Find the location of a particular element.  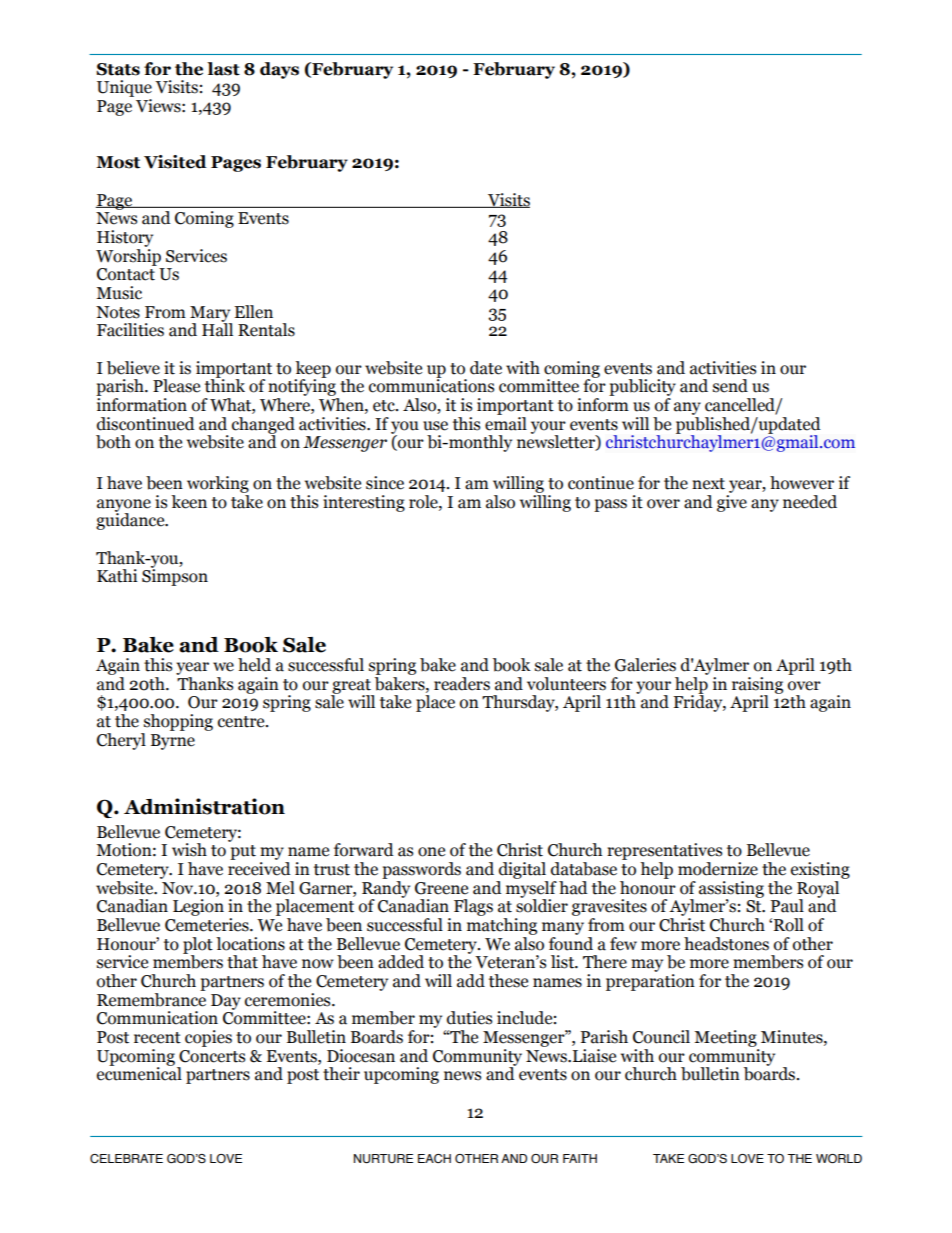

readers is located at coordinates (462, 684).
